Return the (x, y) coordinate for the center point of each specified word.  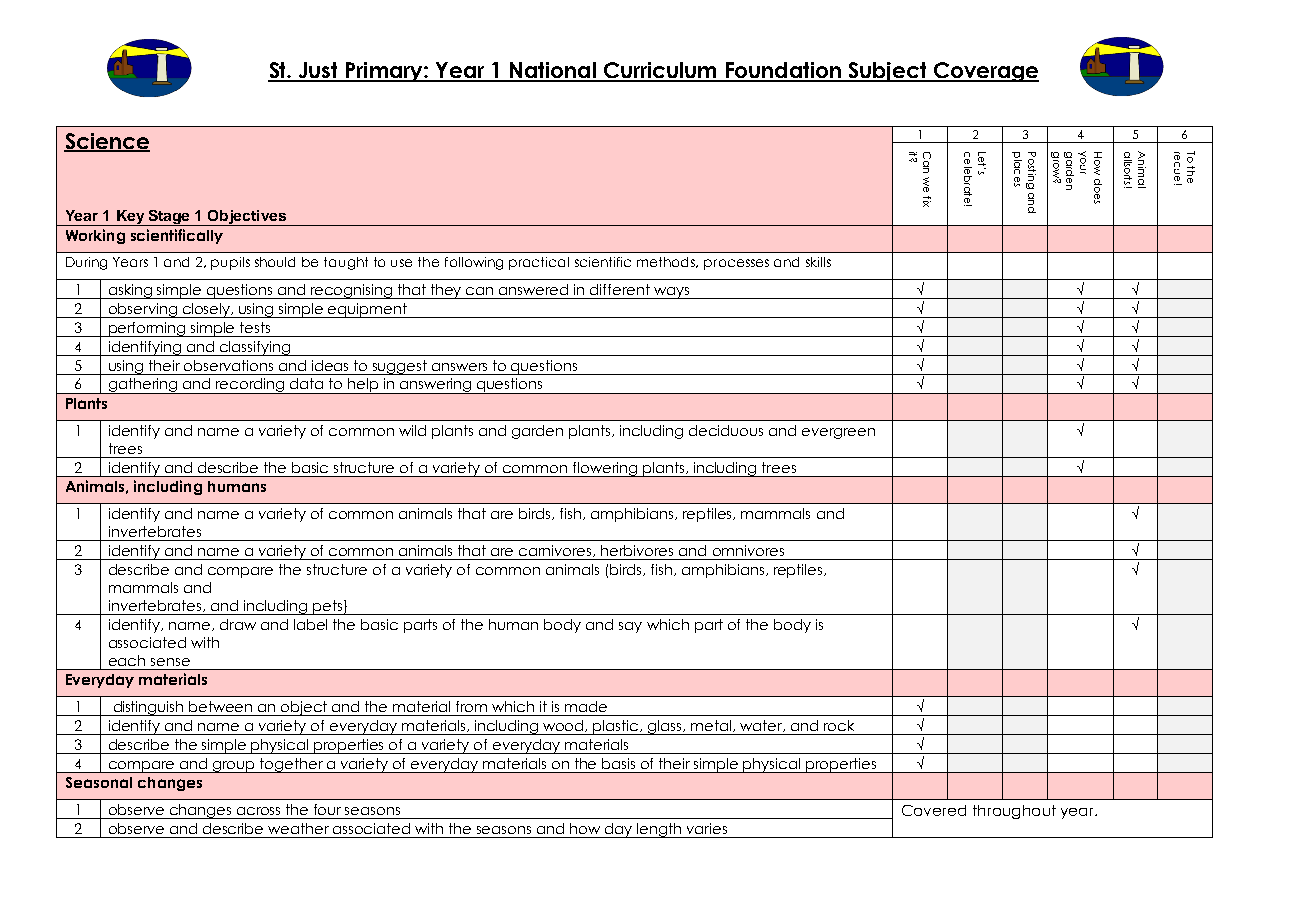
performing (147, 329)
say (630, 627)
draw (238, 624)
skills (818, 262)
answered (533, 289)
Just (319, 71)
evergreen (838, 433)
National (553, 71)
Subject (887, 72)
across (258, 811)
